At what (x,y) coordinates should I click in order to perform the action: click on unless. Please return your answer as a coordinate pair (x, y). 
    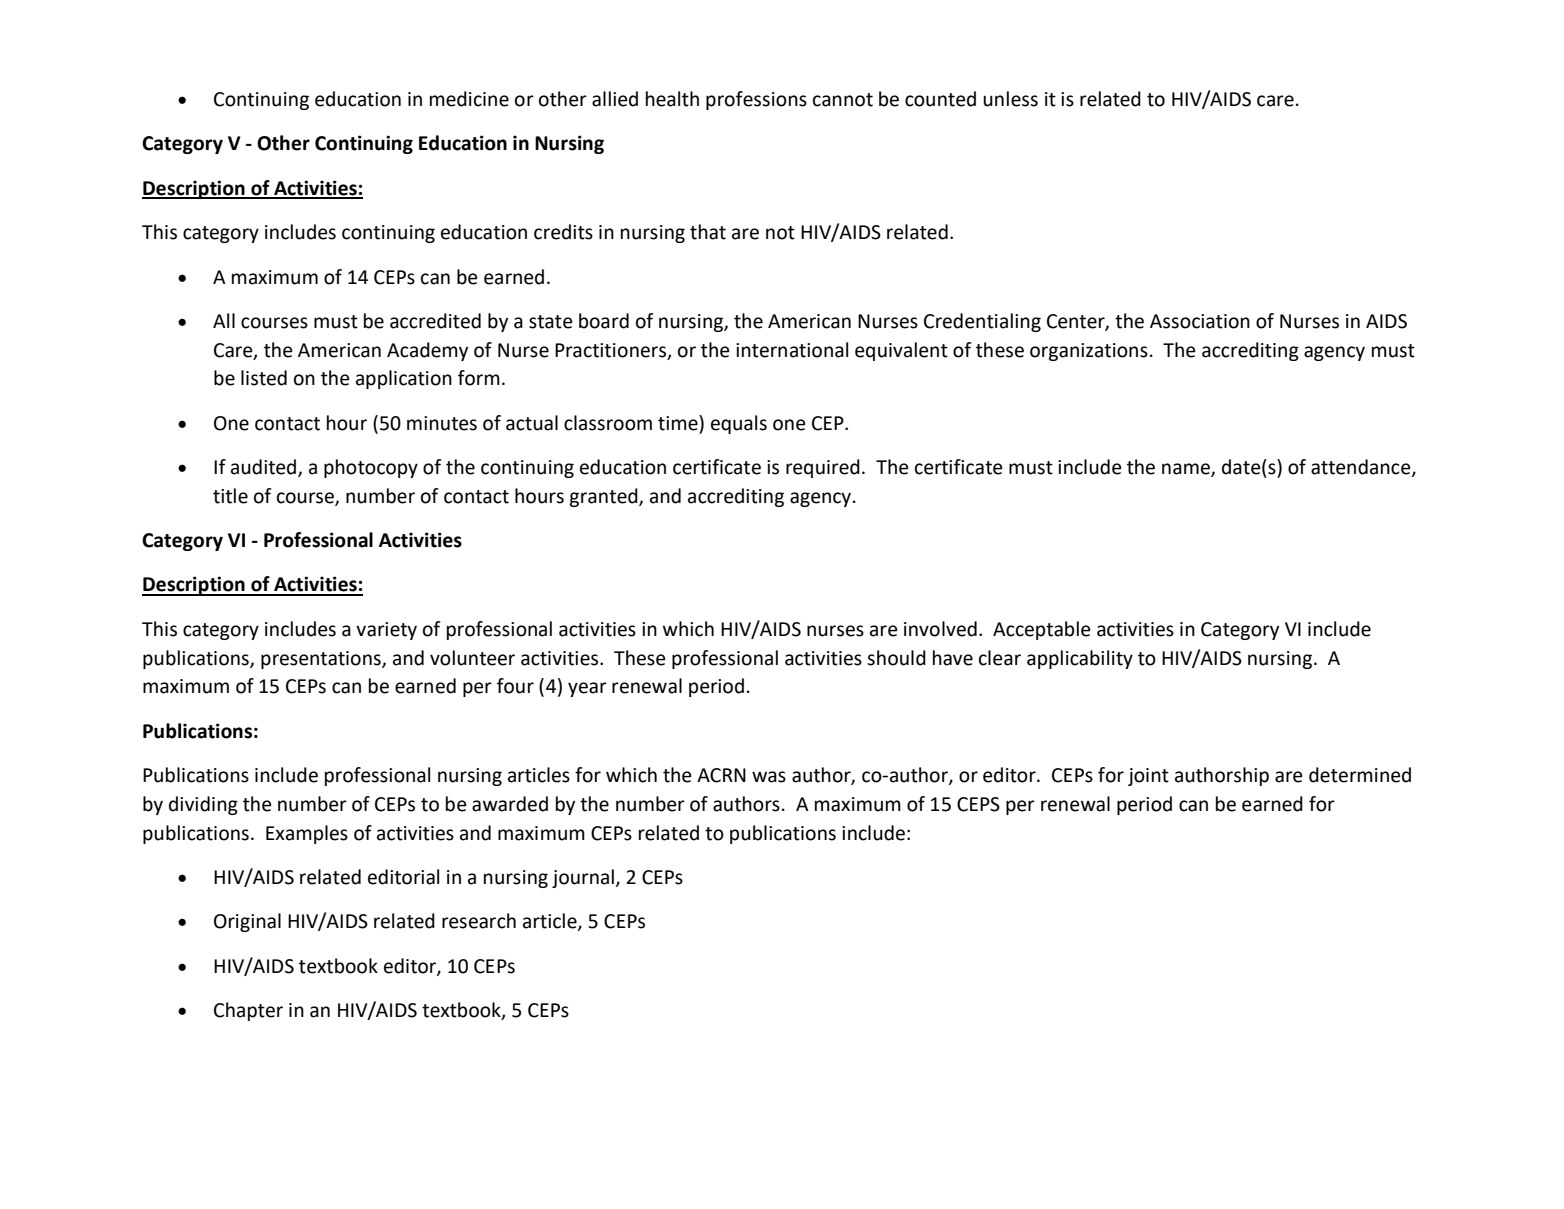
    Looking at the image, I should click on (1010, 99).
